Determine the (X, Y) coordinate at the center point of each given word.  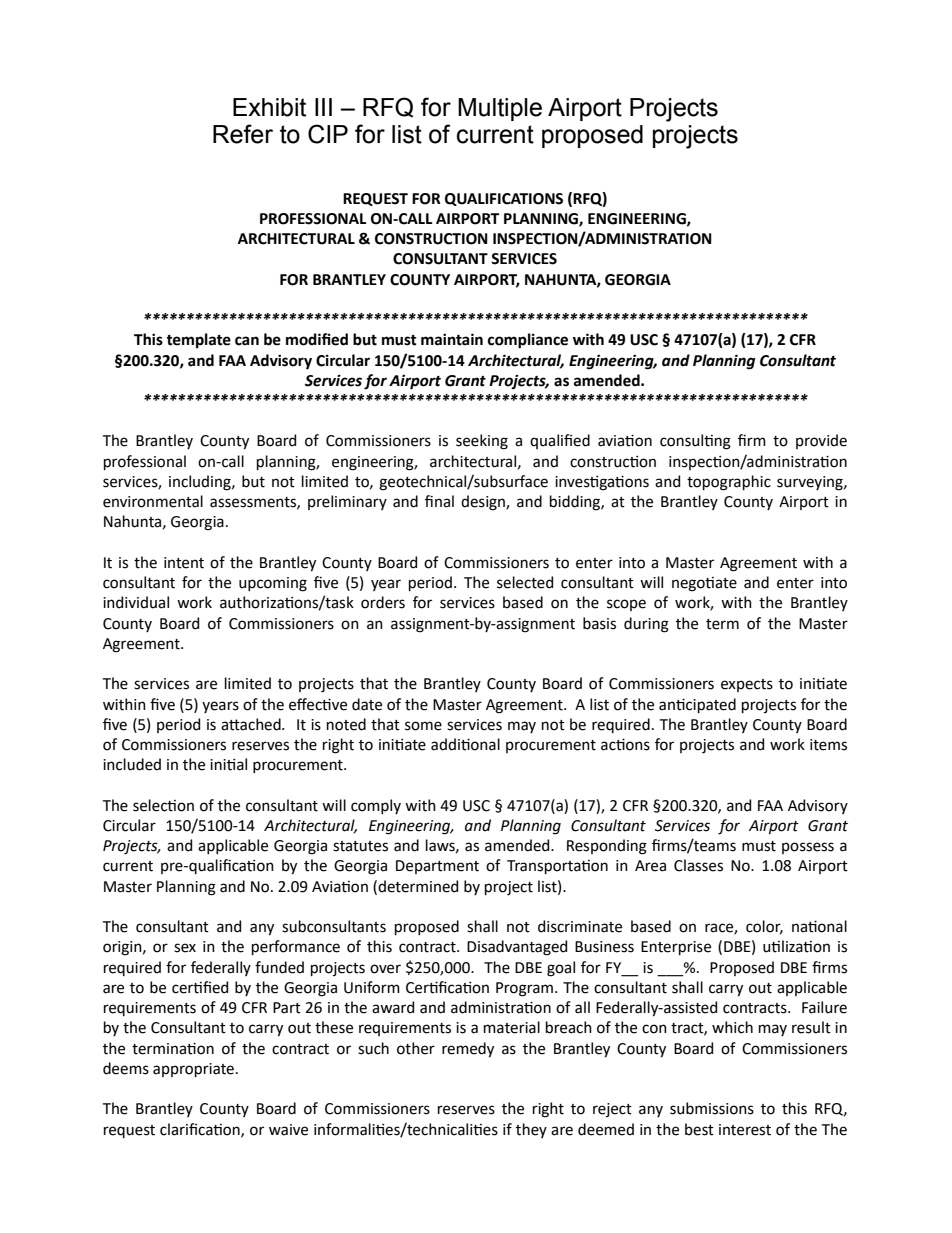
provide (821, 441)
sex (185, 948)
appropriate (193, 1070)
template (198, 340)
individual (136, 602)
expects (747, 685)
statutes (360, 846)
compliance (528, 341)
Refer (243, 134)
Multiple (500, 109)
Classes (698, 865)
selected (525, 582)
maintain (452, 339)
